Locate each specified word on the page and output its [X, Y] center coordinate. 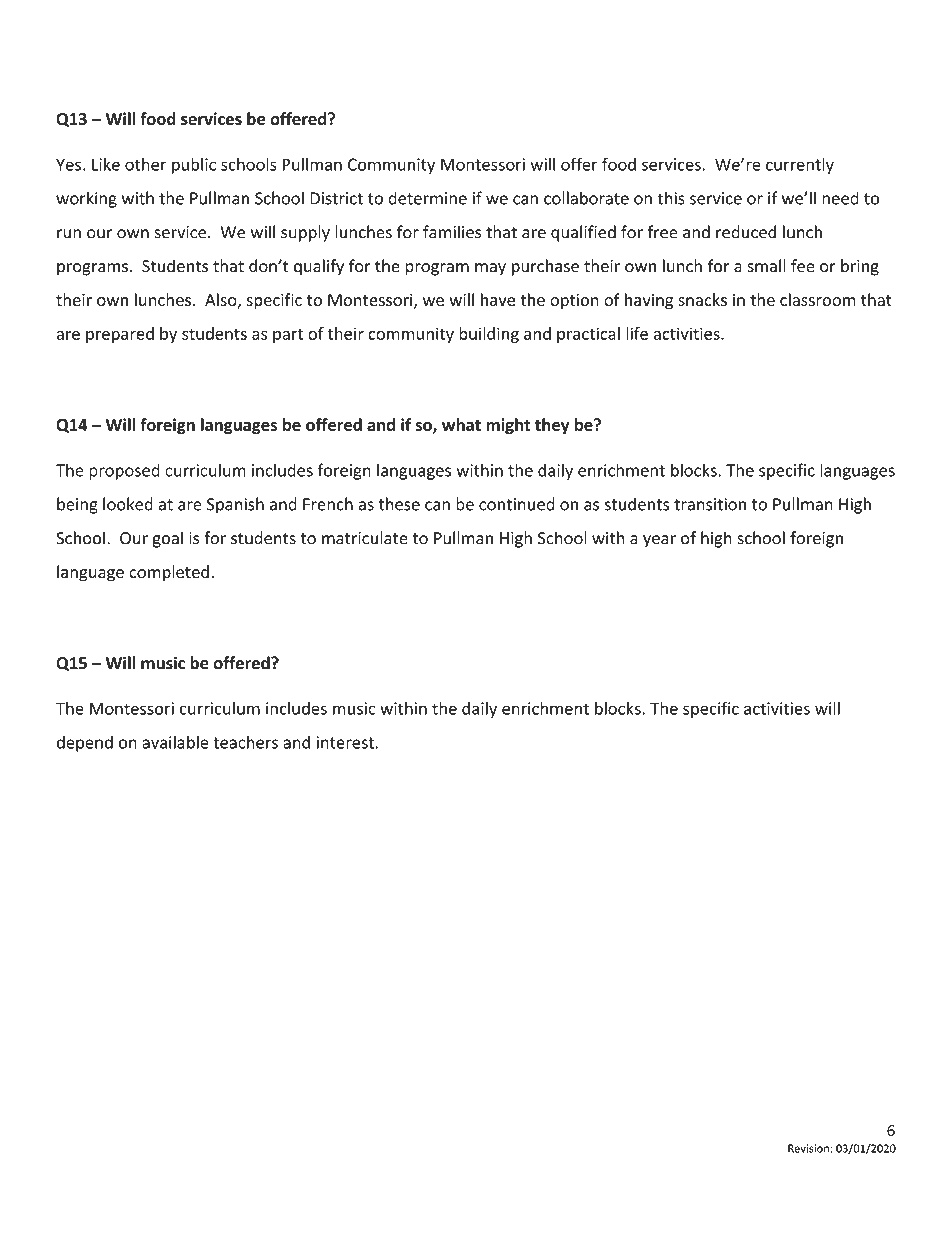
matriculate [365, 538]
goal [167, 539]
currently [800, 165]
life [637, 333]
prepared [120, 335]
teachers [245, 742]
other [145, 164]
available [175, 742]
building [489, 335]
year [659, 541]
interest [345, 742]
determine [427, 198]
